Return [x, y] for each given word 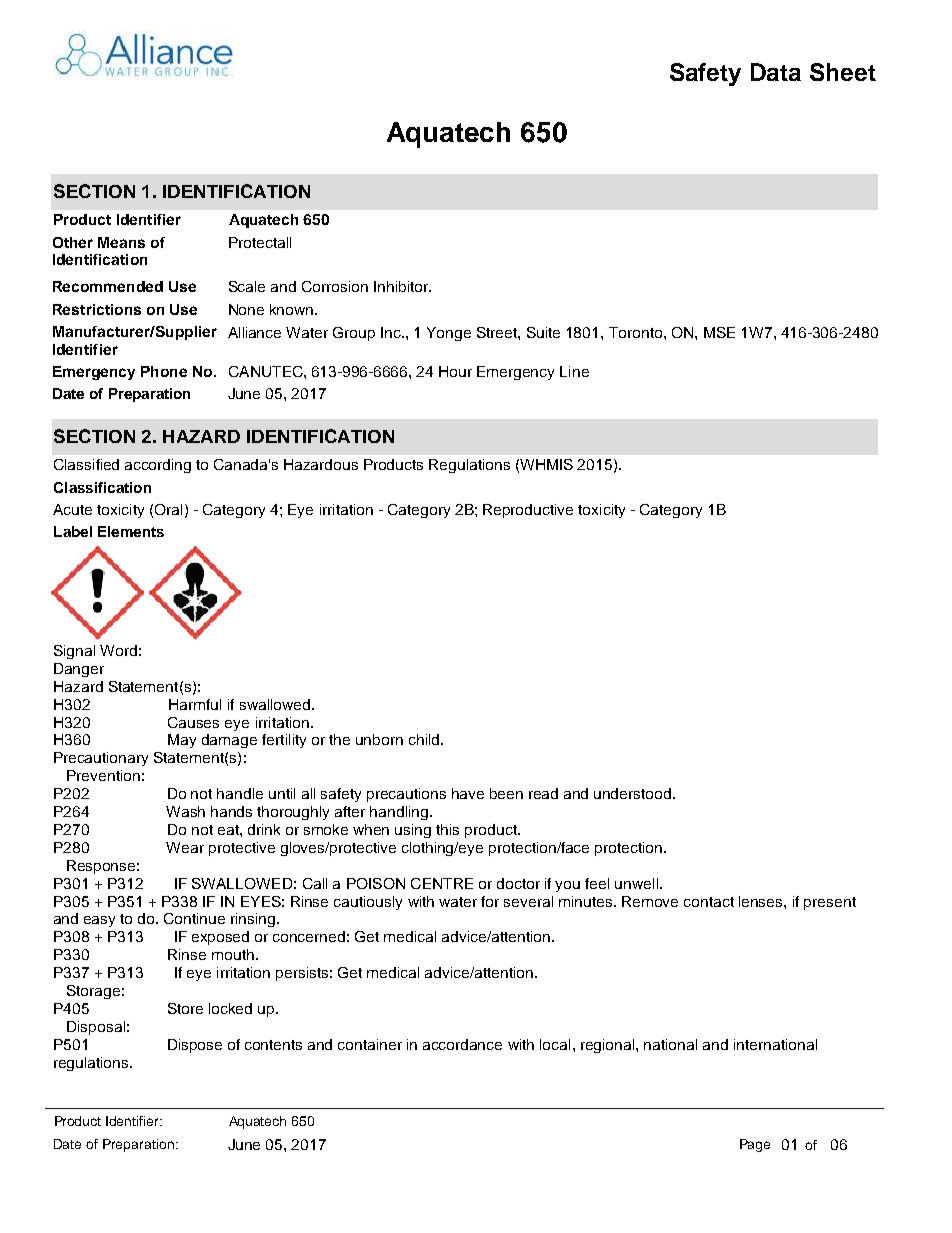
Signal [74, 652]
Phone [164, 371]
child [425, 739]
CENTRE [442, 883]
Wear [185, 847]
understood [634, 793]
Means [121, 242]
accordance [462, 1044]
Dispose [195, 1046]
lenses [762, 901]
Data [776, 72]
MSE [719, 332]
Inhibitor [402, 286]
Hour [455, 371]
